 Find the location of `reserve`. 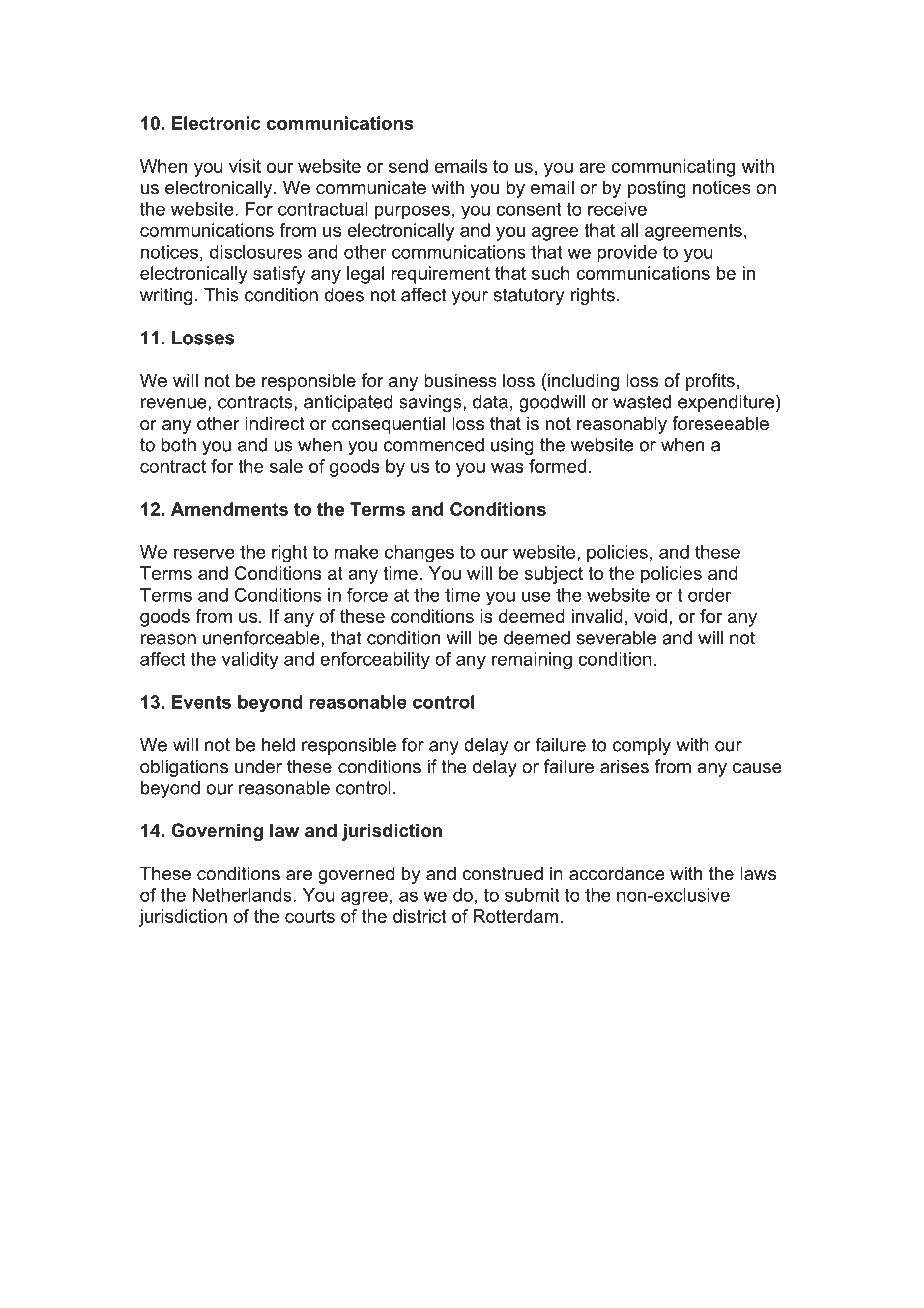

reserve is located at coordinates (204, 553).
